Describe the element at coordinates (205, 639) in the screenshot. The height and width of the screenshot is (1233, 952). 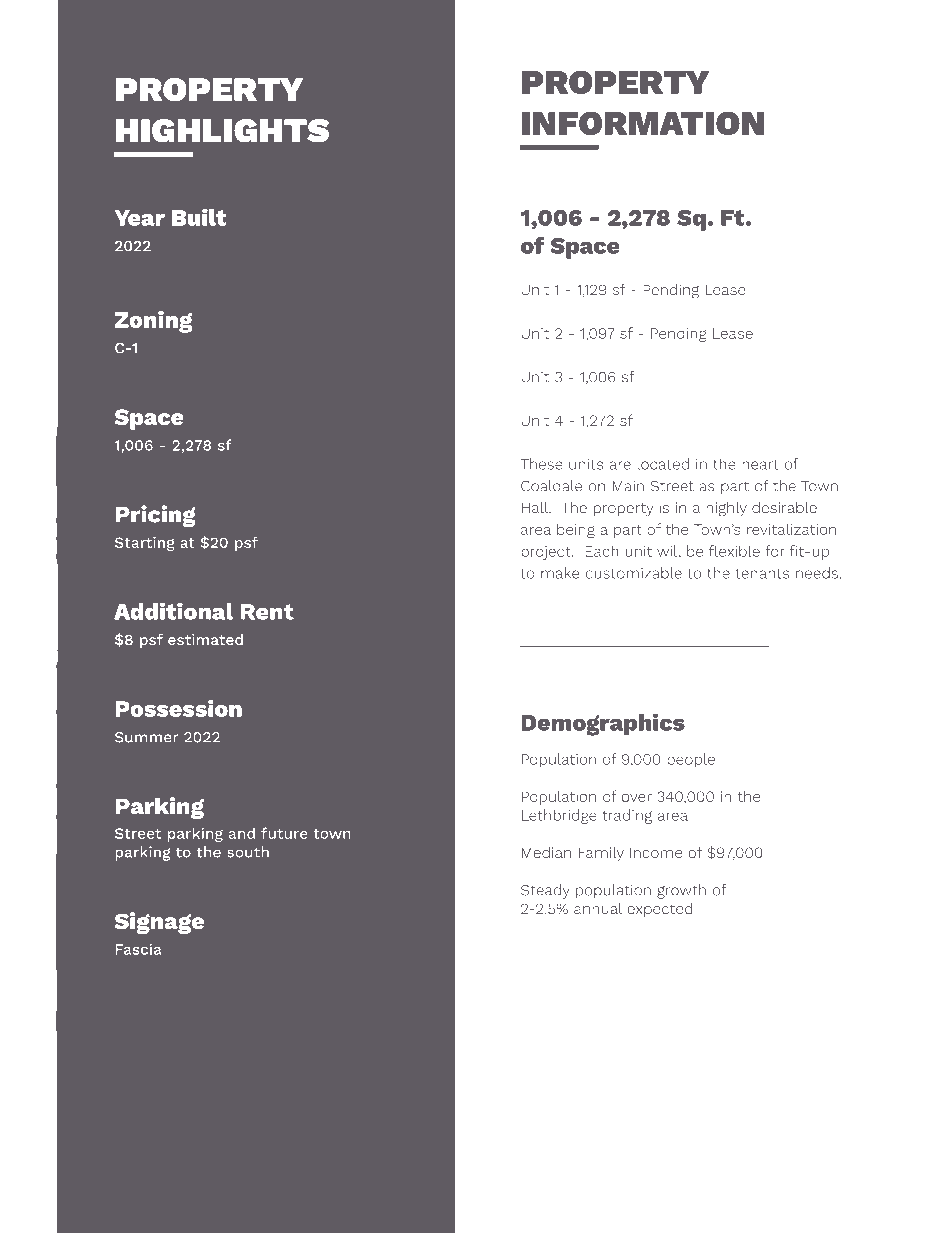
I see `estimated` at that location.
